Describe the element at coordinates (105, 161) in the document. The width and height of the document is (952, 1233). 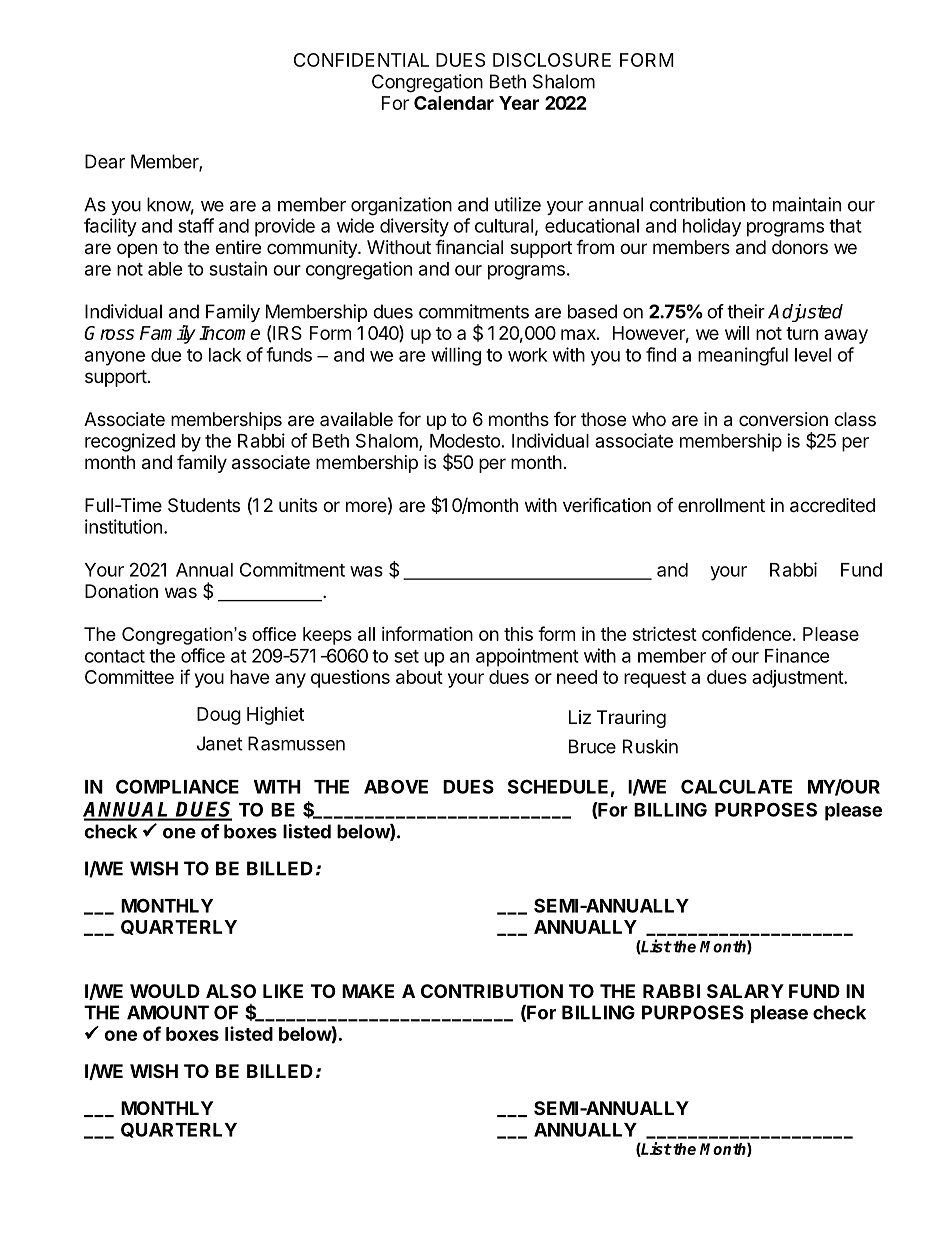
I see `Dear` at that location.
